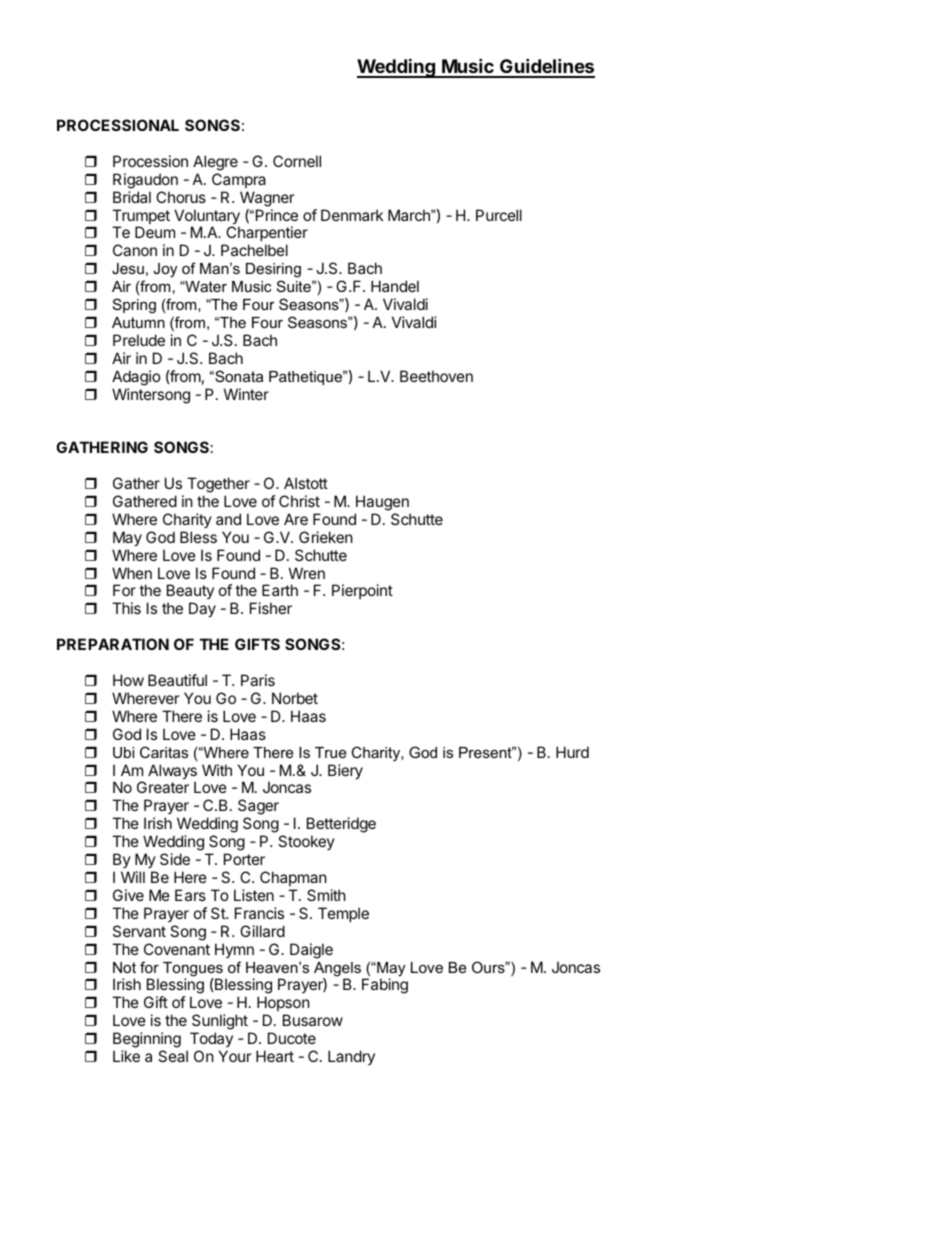 This document has width=952, height=1233. I want to click on Cornell, so click(297, 161).
